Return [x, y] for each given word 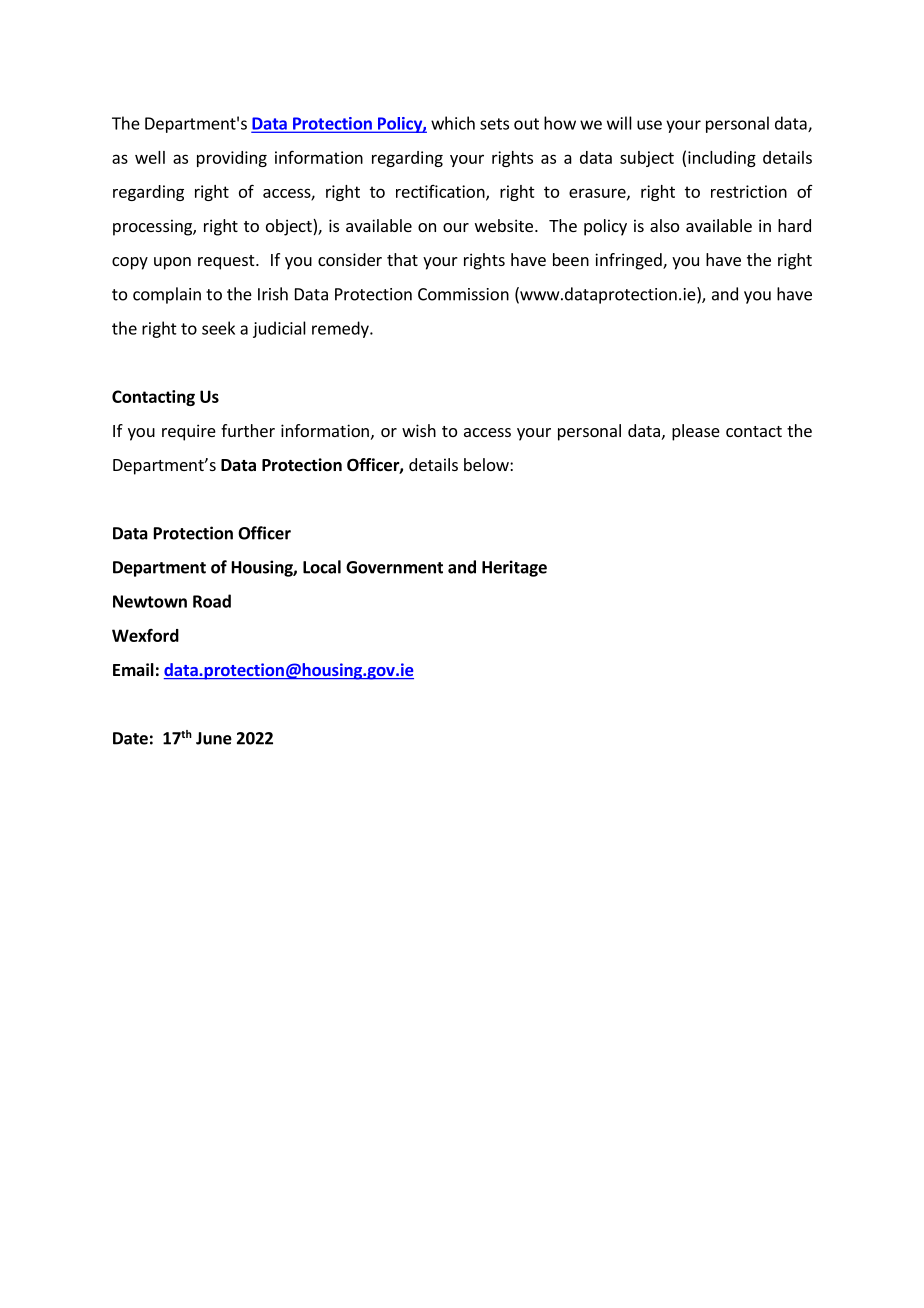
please [696, 432]
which [453, 123]
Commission [463, 294]
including [722, 159]
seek [218, 328]
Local [322, 567]
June [214, 738]
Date [130, 738]
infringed [629, 261]
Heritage [514, 568]
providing [232, 159]
